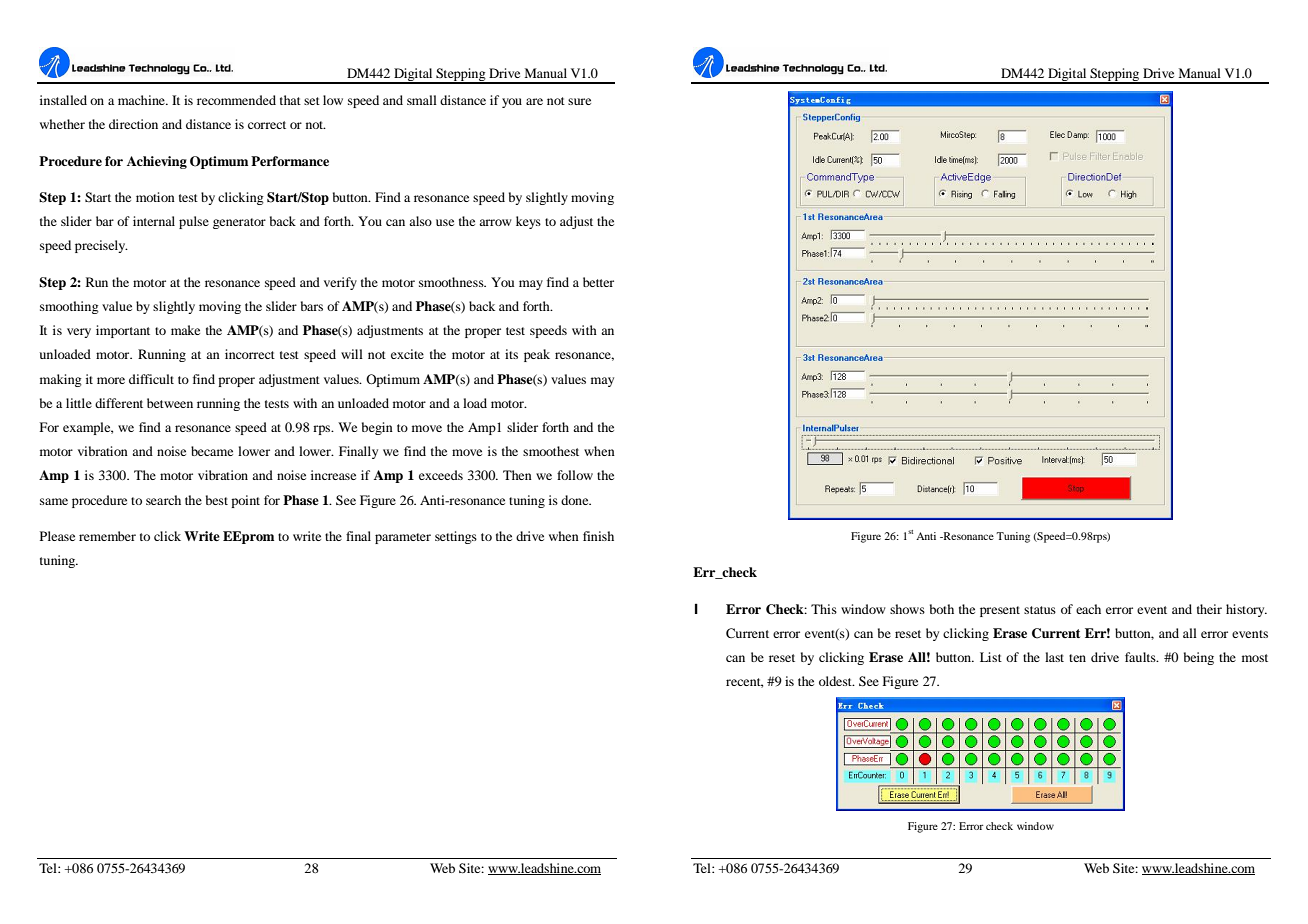 The height and width of the document is (924, 1308). I want to click on smoothest, so click(551, 451).
